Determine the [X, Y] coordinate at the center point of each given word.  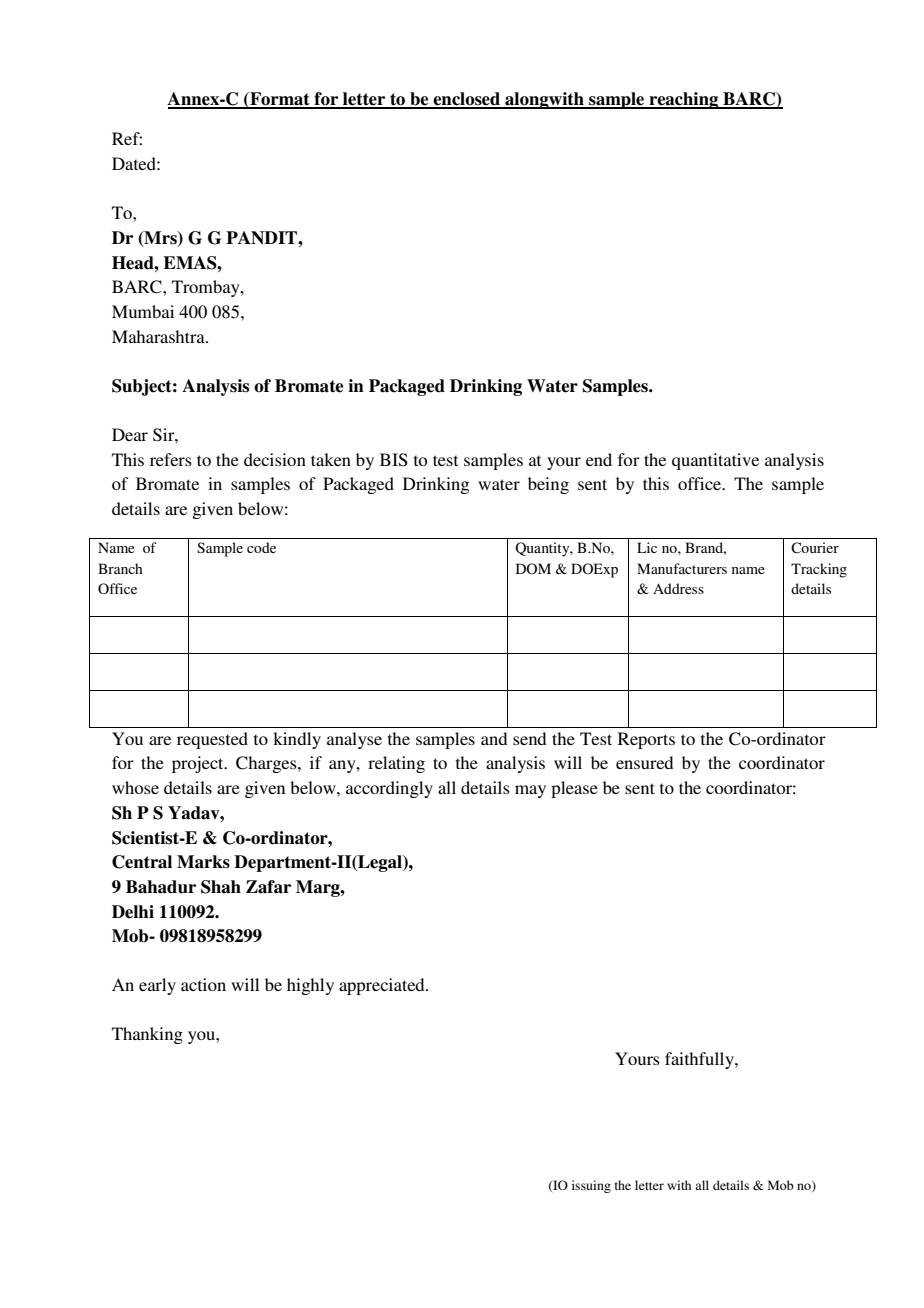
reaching [684, 100]
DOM [533, 568]
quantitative [715, 461]
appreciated [383, 986]
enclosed [467, 100]
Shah [221, 887]
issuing [591, 1186]
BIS [394, 460]
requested [212, 740]
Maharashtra [159, 336]
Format [280, 100]
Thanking [147, 1035]
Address [678, 588]
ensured [644, 762]
